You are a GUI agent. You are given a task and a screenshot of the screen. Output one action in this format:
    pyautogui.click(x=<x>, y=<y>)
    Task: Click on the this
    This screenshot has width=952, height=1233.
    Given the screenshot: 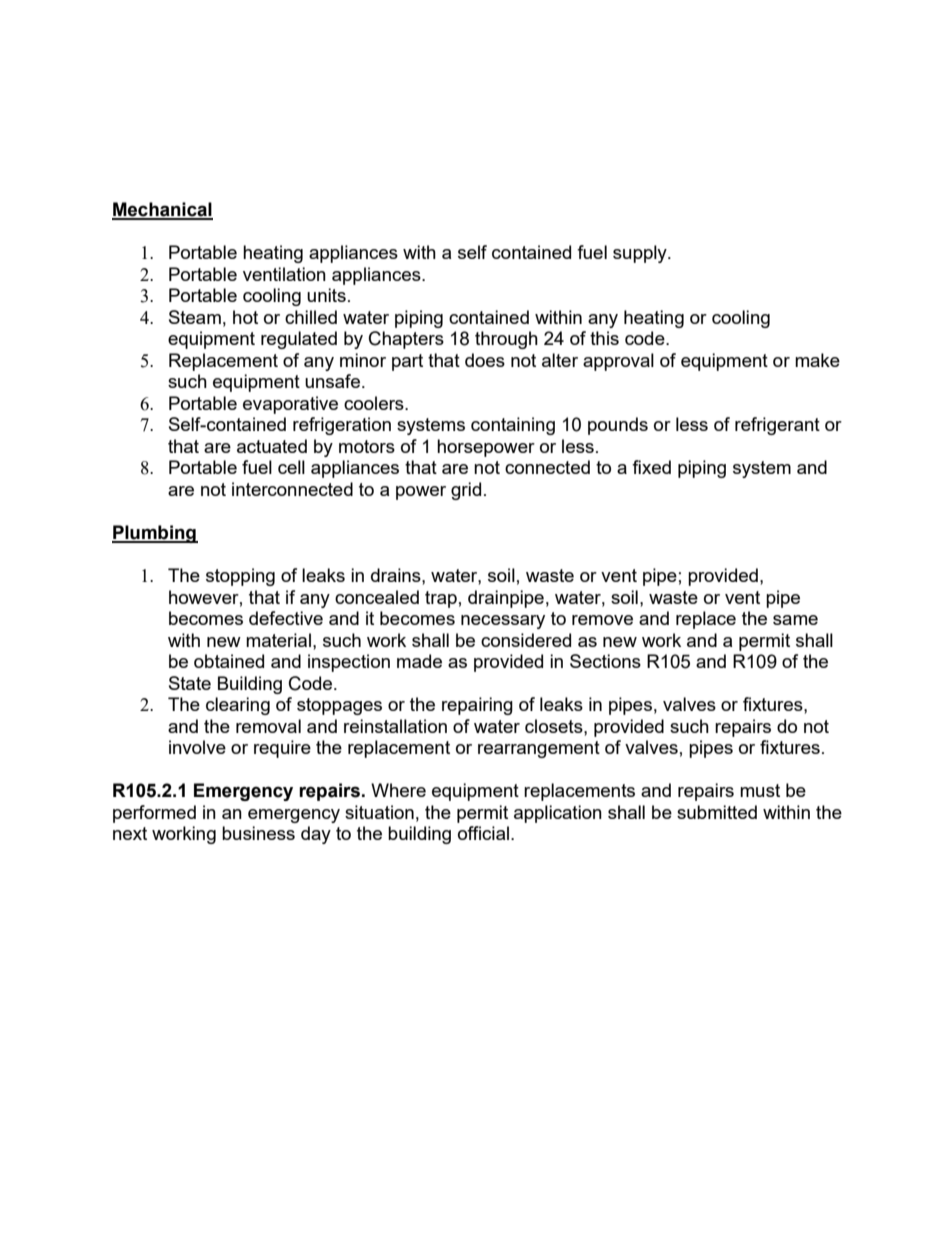 What is the action you would take?
    pyautogui.click(x=604, y=338)
